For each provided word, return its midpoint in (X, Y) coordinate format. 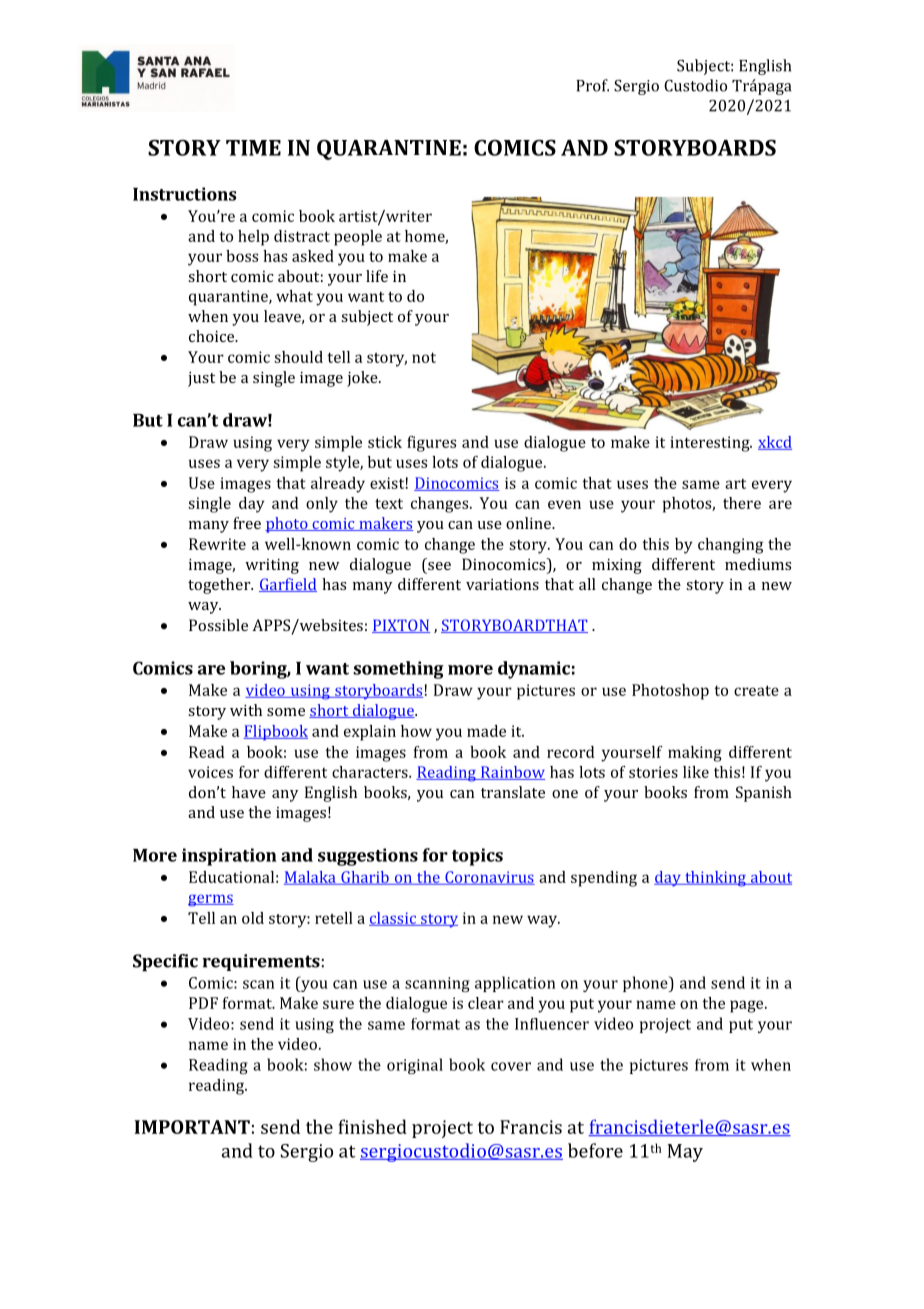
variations (502, 584)
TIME (253, 148)
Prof (592, 85)
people (358, 238)
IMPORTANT (192, 1127)
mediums (758, 564)
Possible (218, 625)
